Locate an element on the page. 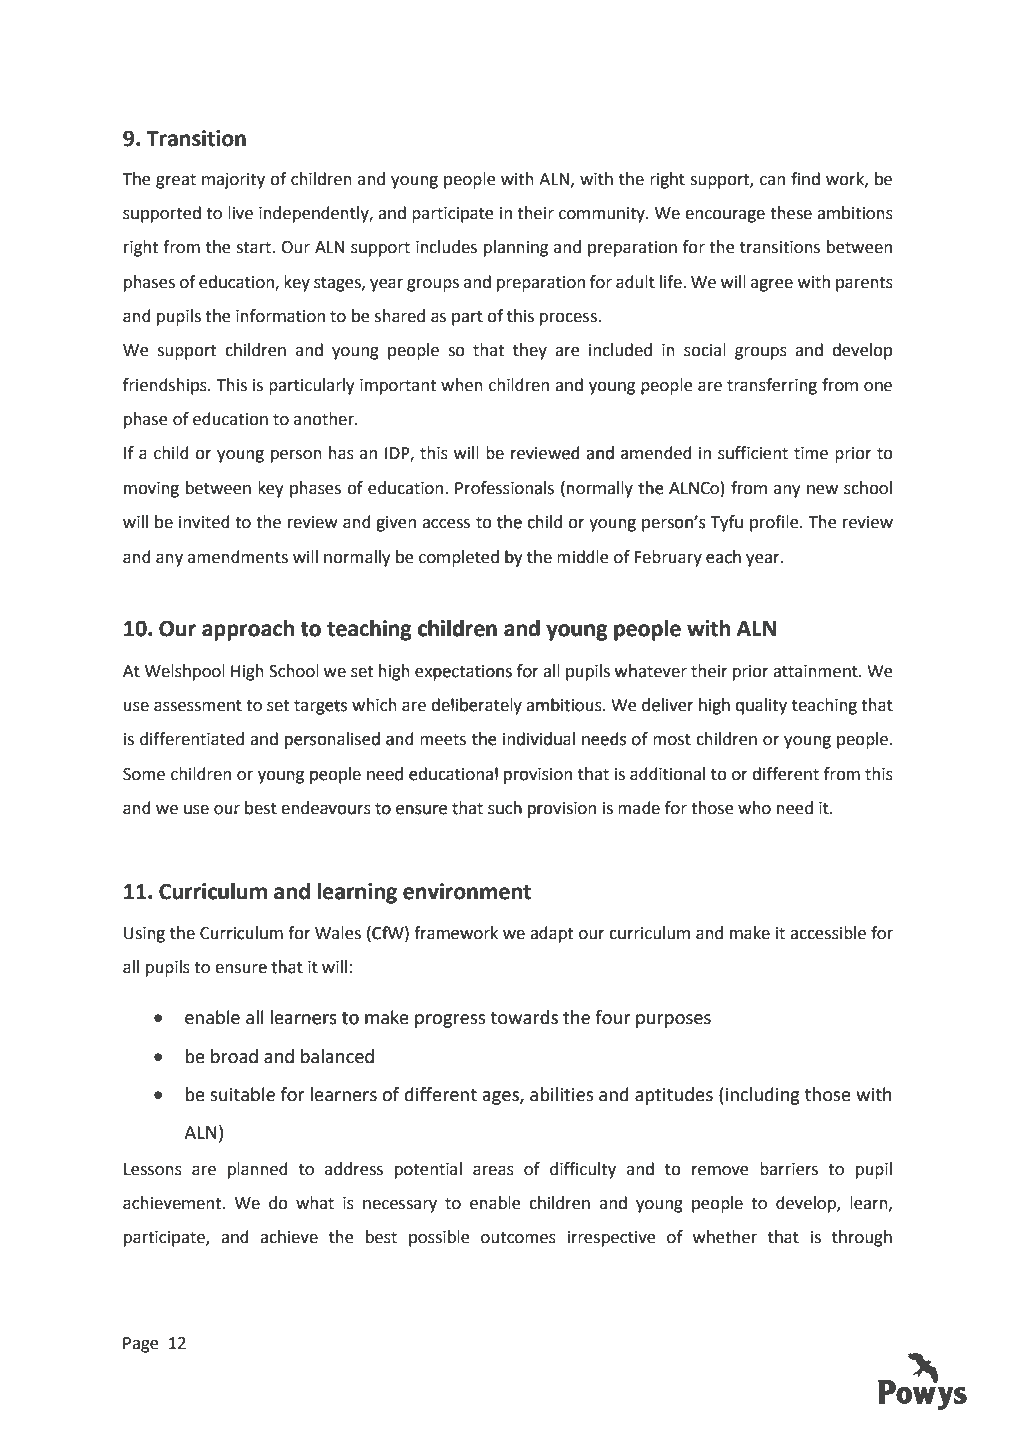  these is located at coordinates (791, 213).
